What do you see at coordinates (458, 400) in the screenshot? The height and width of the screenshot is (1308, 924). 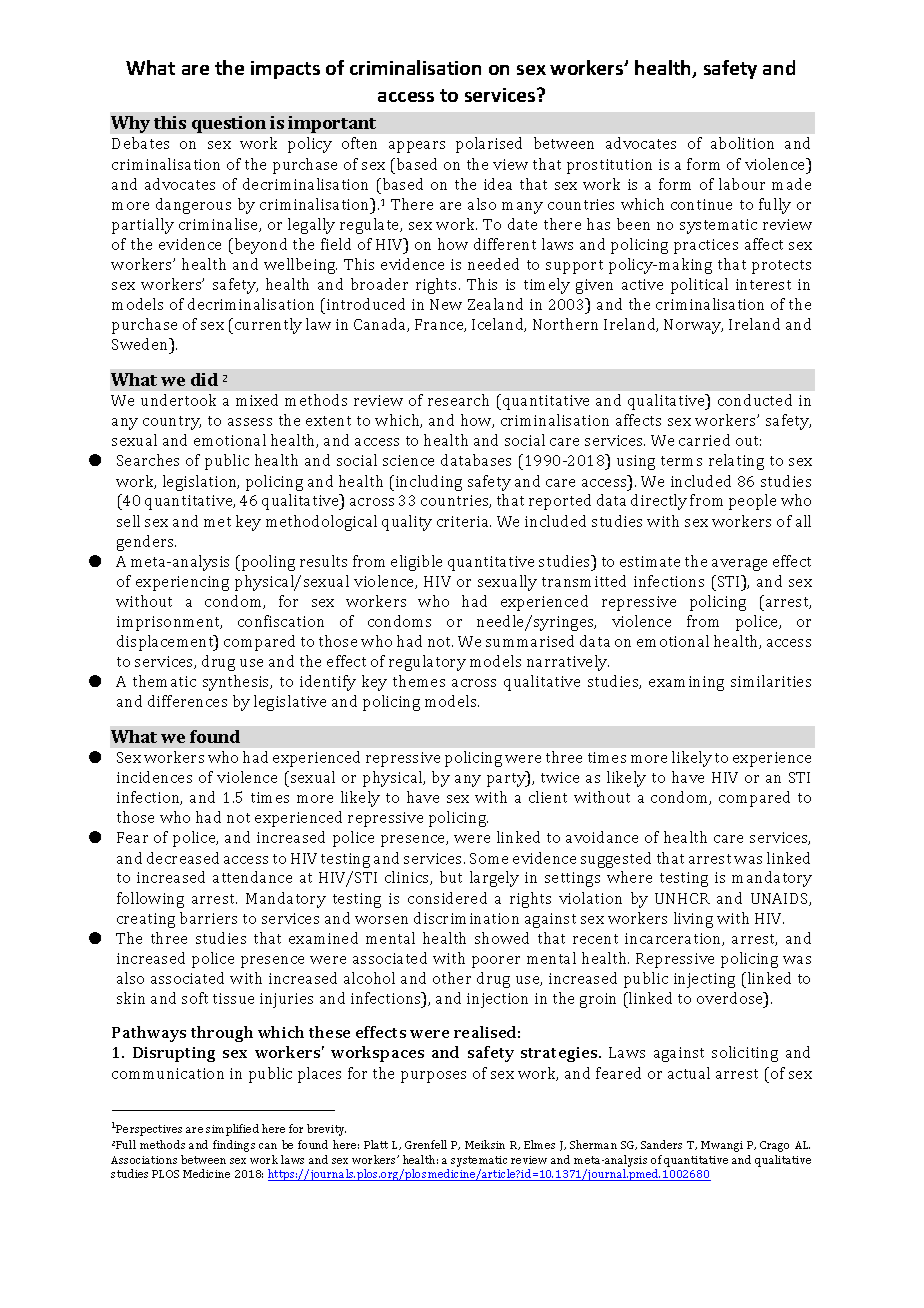 I see `research` at bounding box center [458, 400].
